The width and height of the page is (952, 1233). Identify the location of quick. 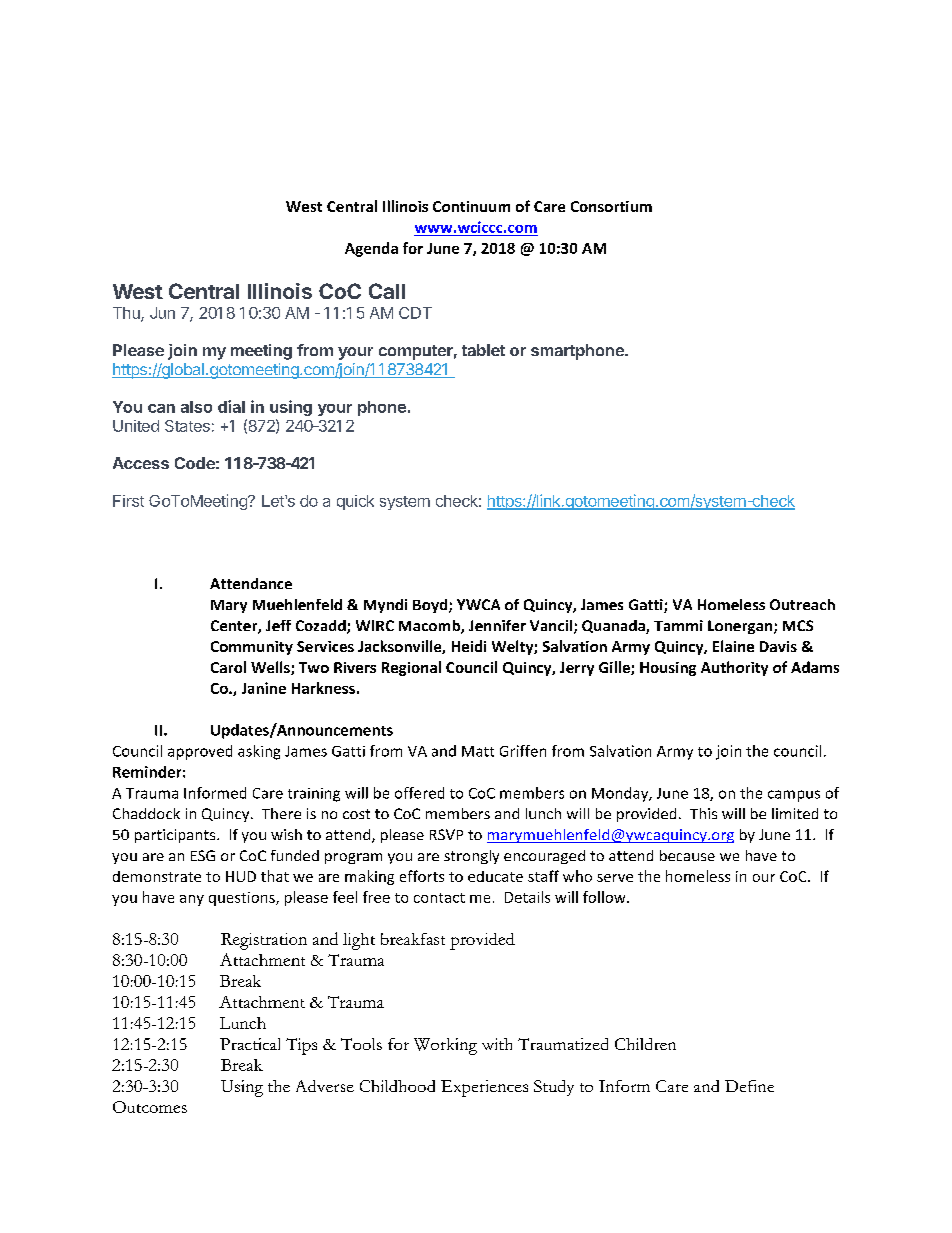
(355, 502).
